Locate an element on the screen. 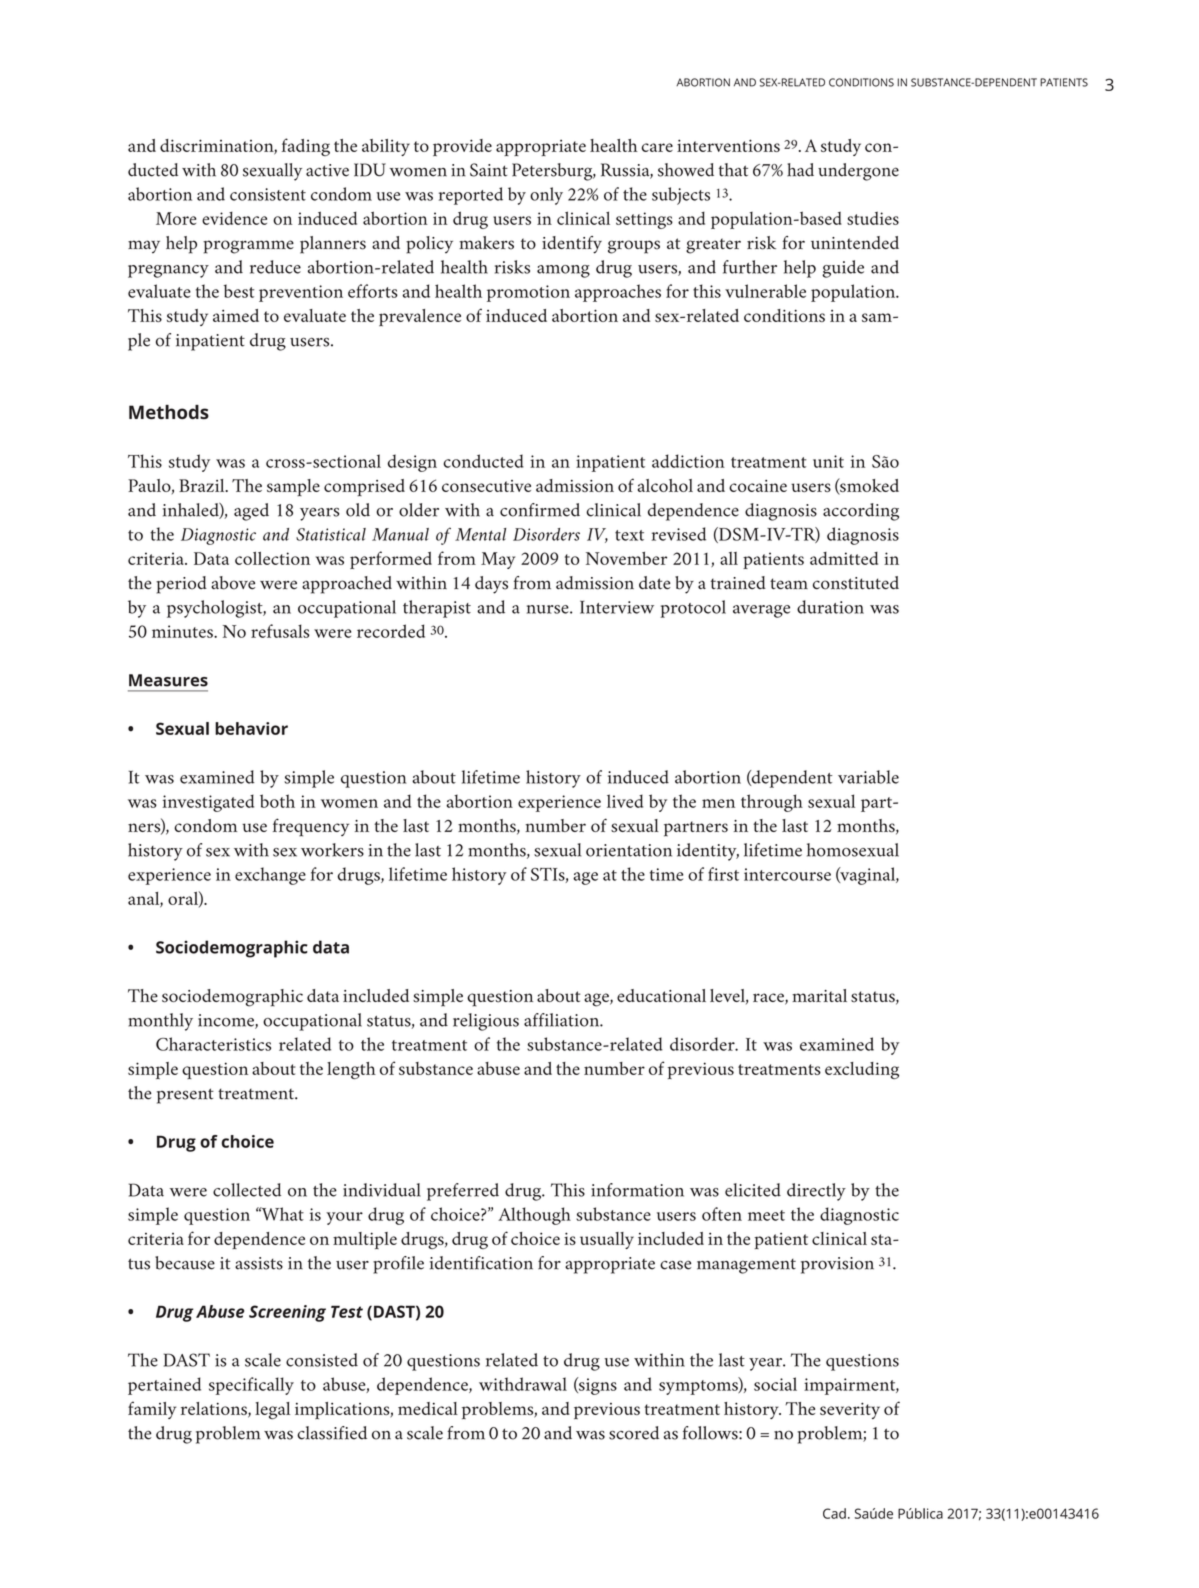  lived is located at coordinates (625, 801).
